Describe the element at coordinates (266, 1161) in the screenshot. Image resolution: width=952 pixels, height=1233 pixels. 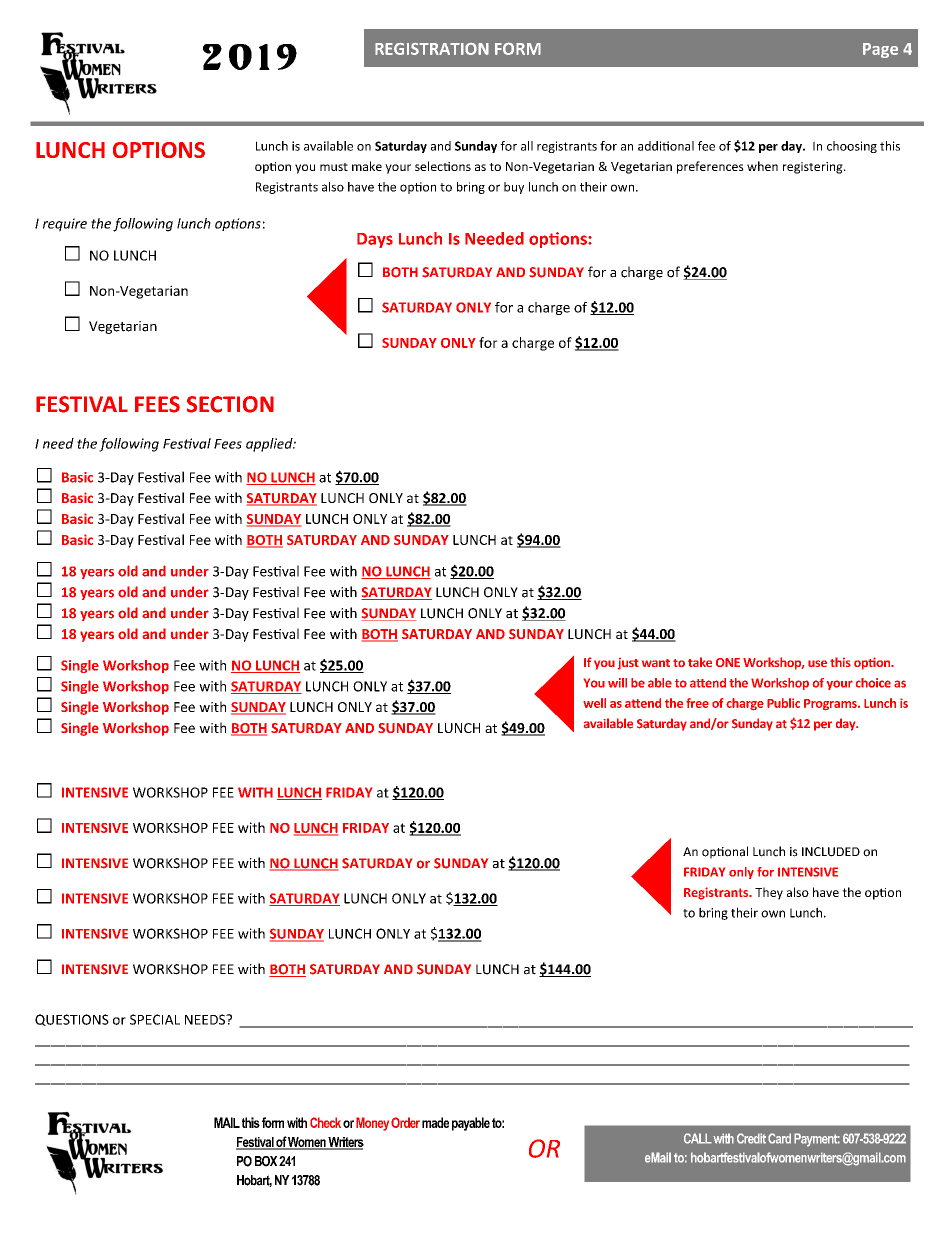
I see `BOX` at that location.
